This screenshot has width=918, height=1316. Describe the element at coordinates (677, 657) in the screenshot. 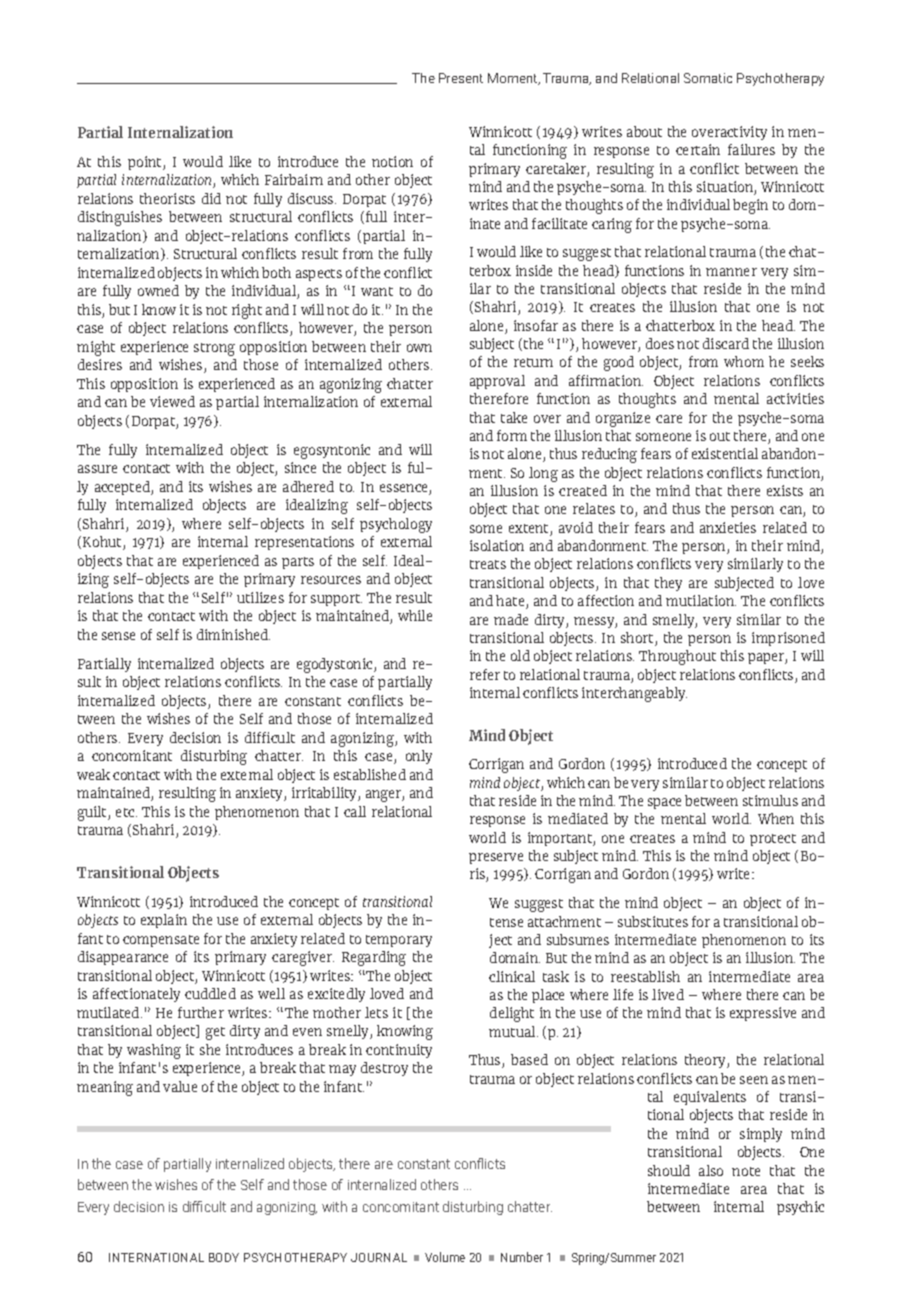

I see `Throughout` at that location.
